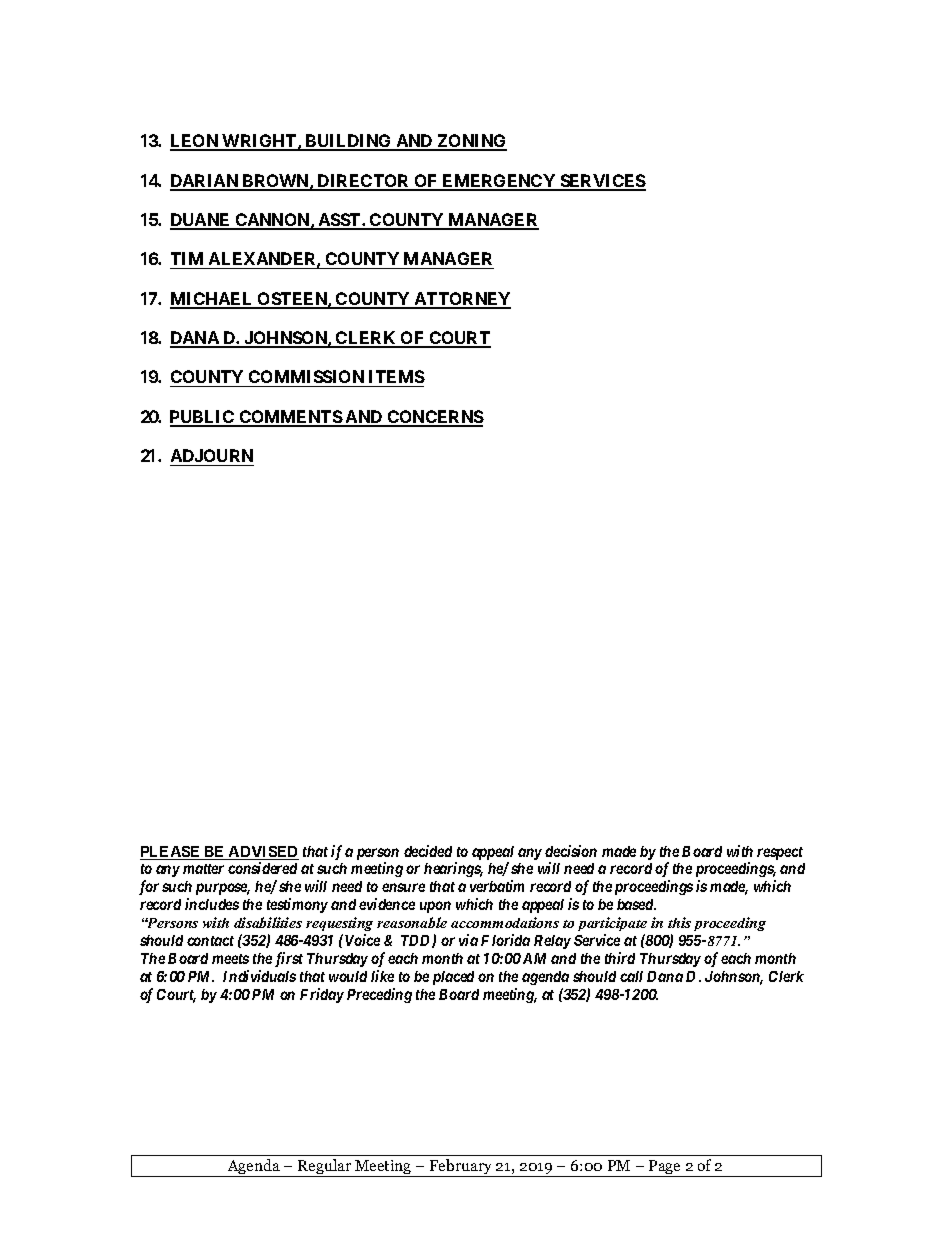 The width and height of the document is (952, 1233). I want to click on ADVISED, so click(263, 853).
